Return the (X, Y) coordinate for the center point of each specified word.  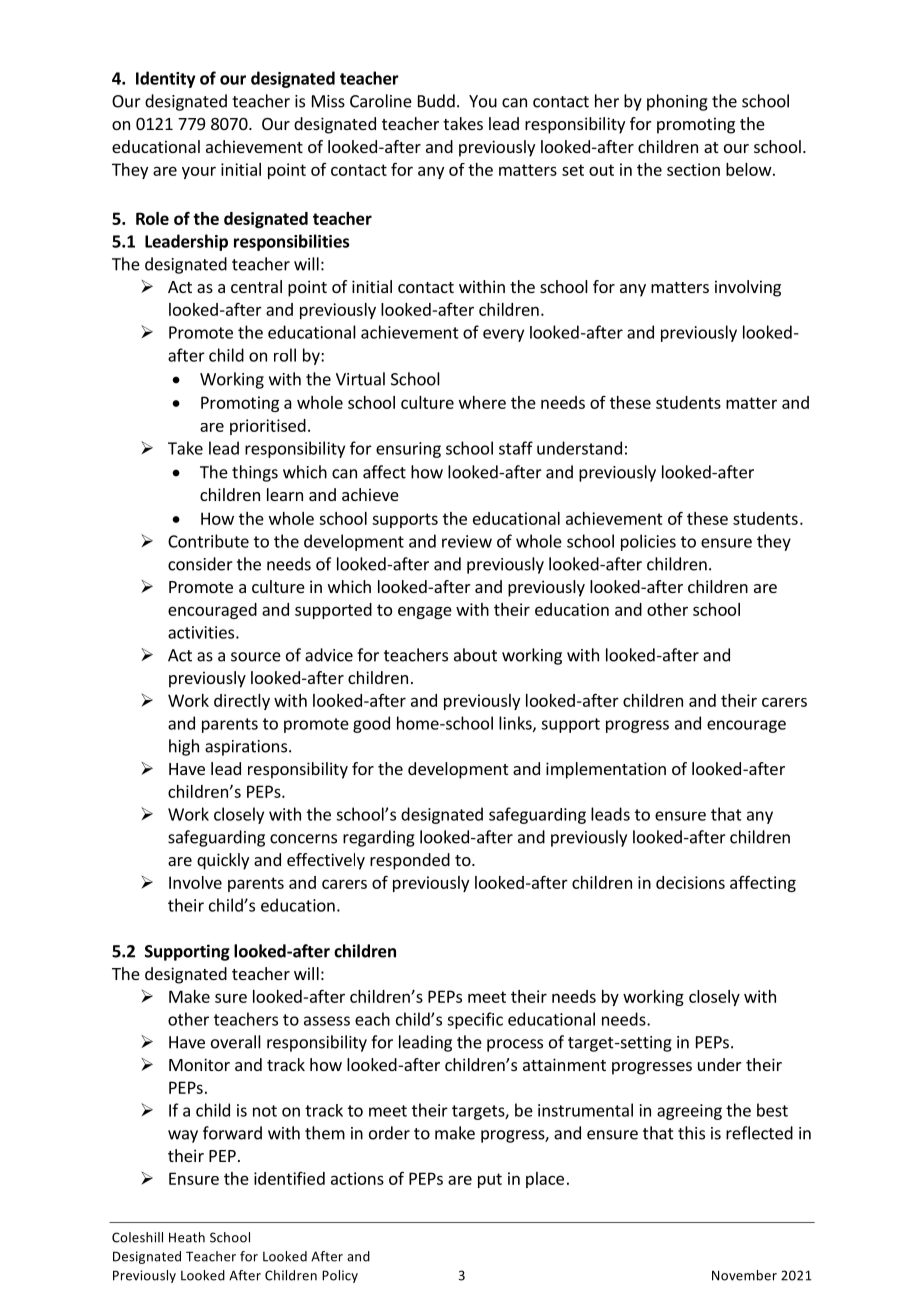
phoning (677, 102)
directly (242, 702)
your (199, 172)
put (490, 1180)
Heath (187, 1237)
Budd (436, 101)
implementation (606, 770)
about (475, 655)
